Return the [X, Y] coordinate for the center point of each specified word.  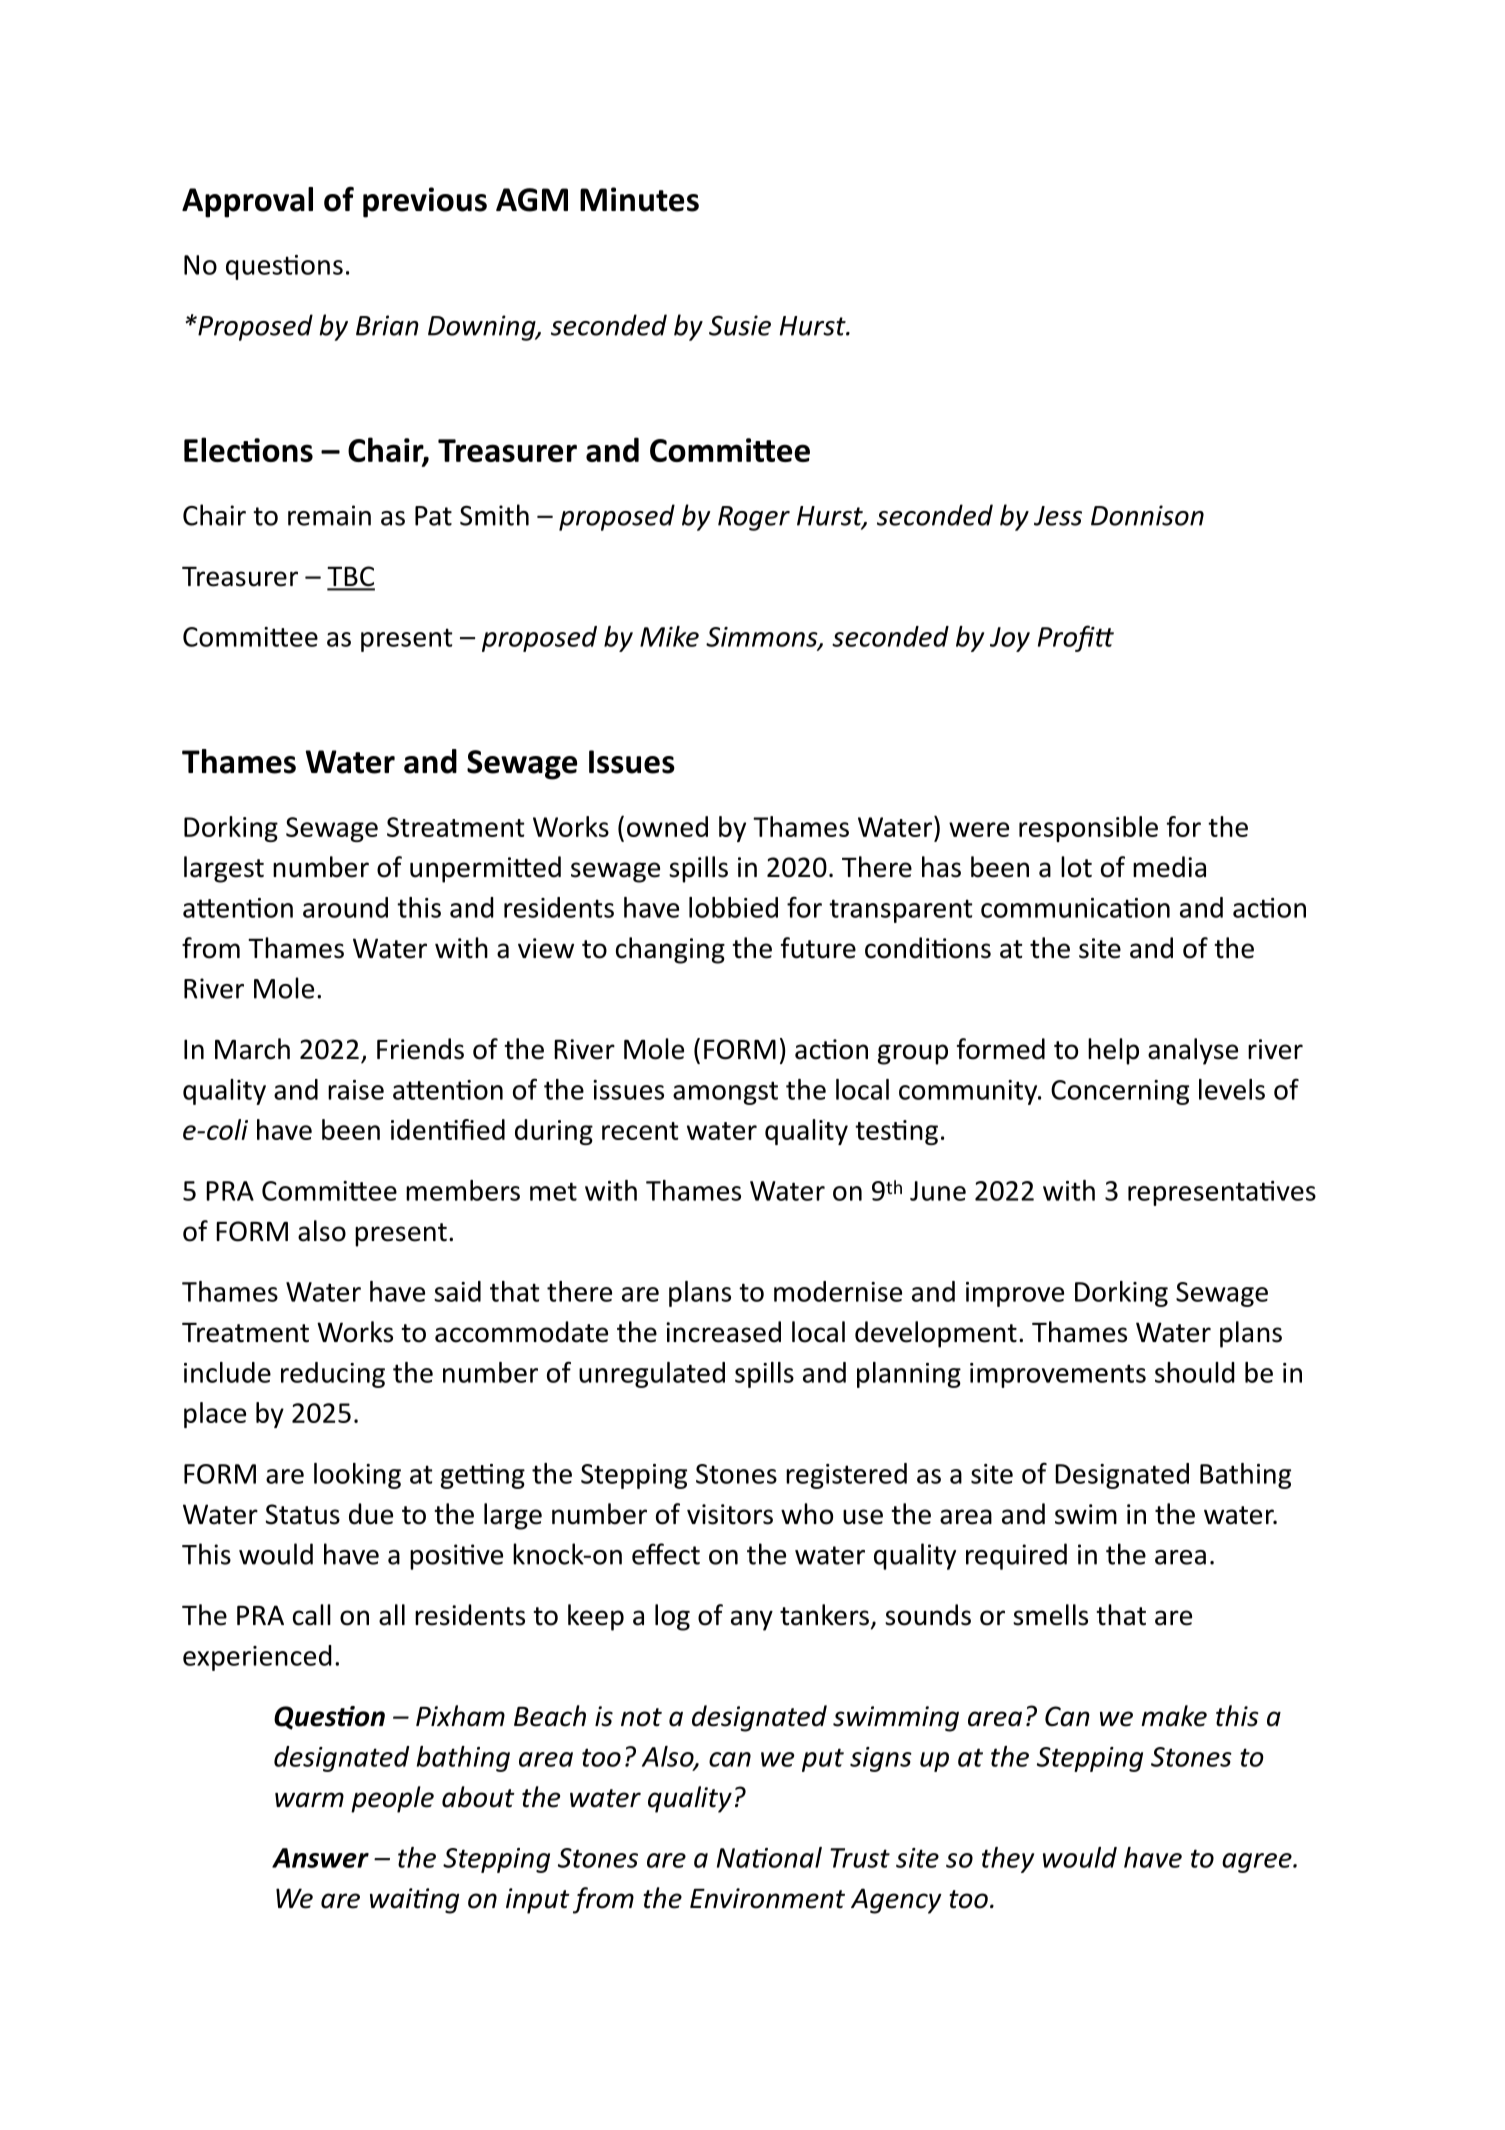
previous [425, 202]
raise [356, 1090]
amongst [725, 1093]
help [1113, 1051]
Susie [740, 325]
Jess [1058, 516]
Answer [320, 1858]
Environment [767, 1898]
